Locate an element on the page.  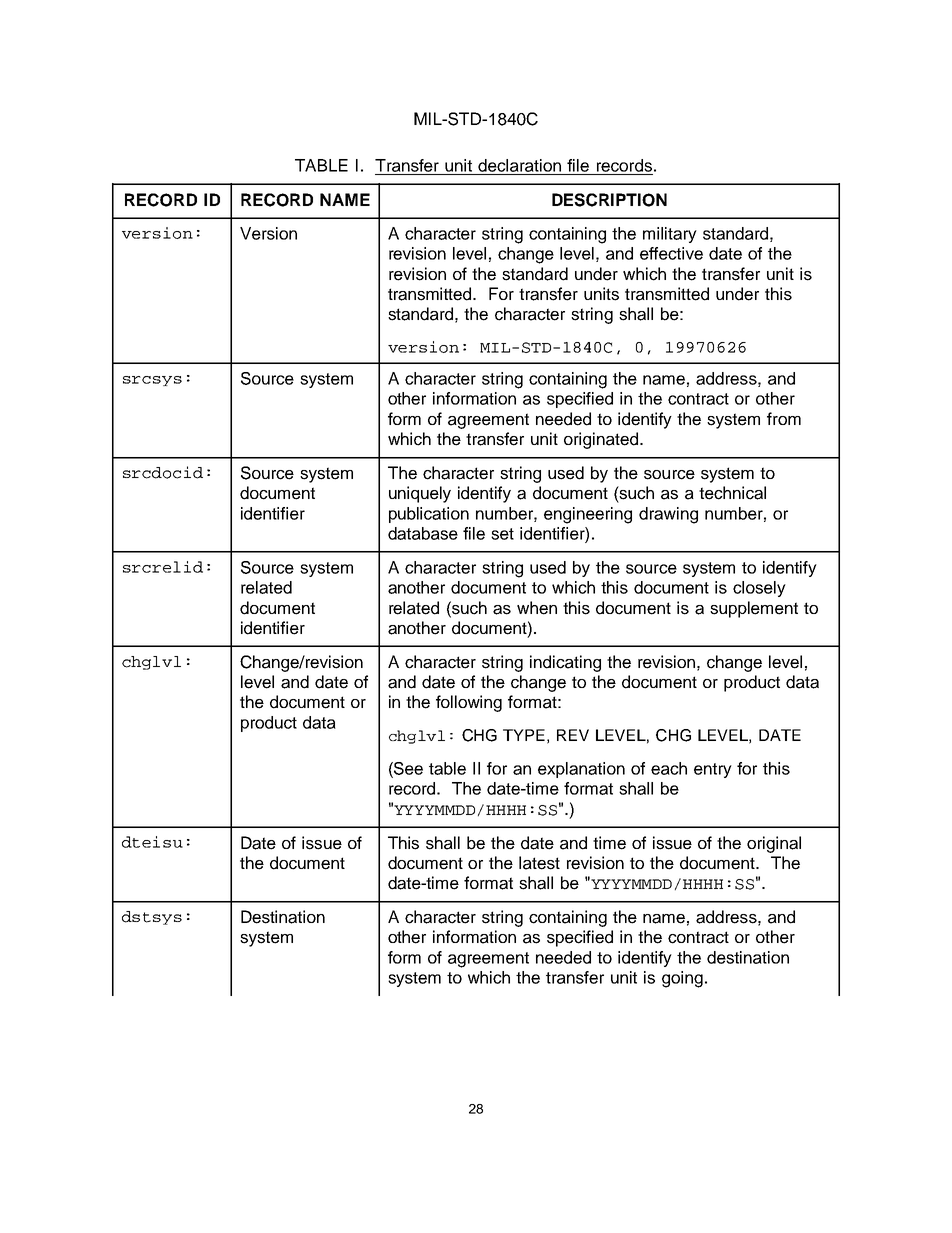
military is located at coordinates (670, 235).
